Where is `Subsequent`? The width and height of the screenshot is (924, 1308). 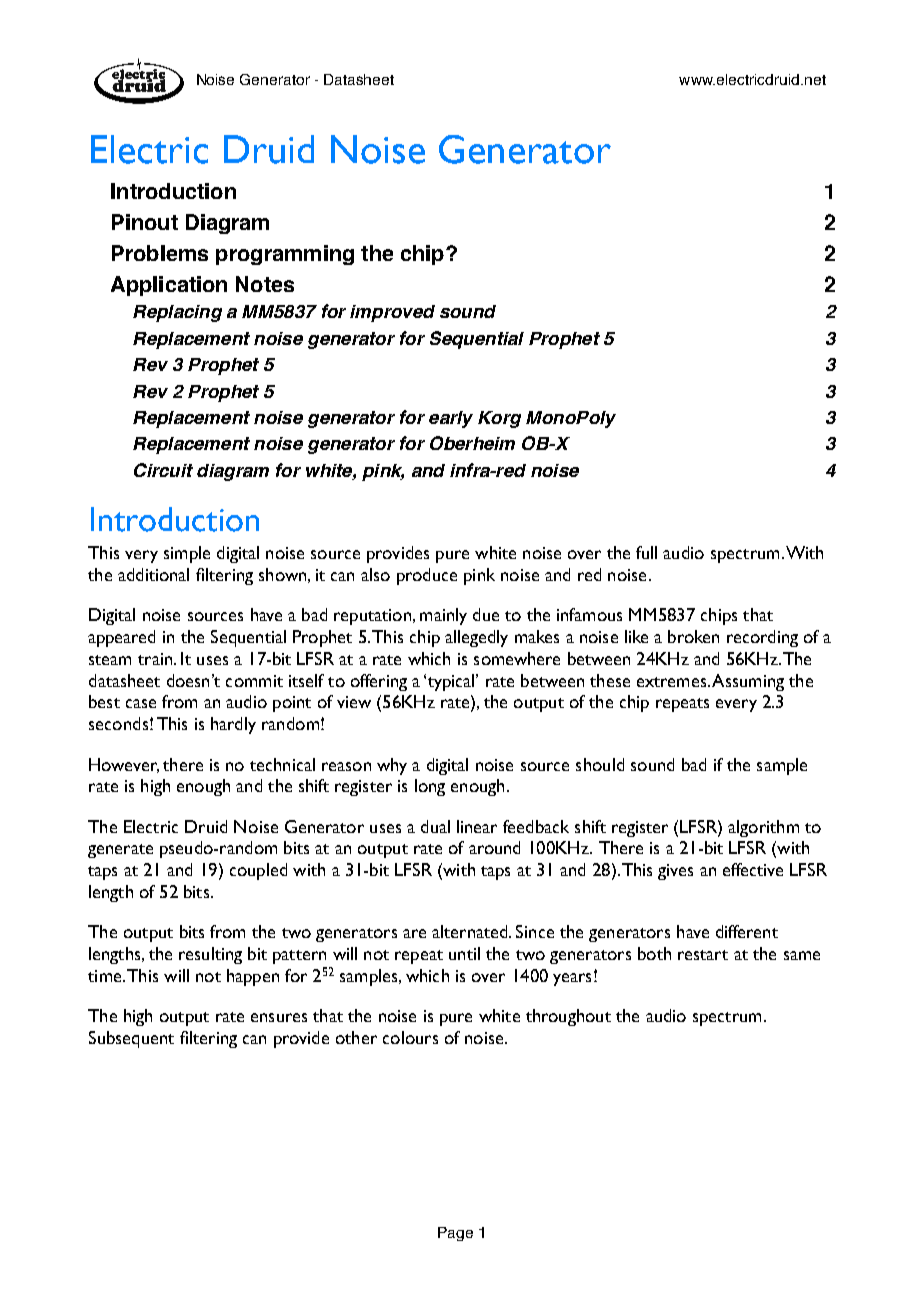
Subsequent is located at coordinates (131, 1039).
